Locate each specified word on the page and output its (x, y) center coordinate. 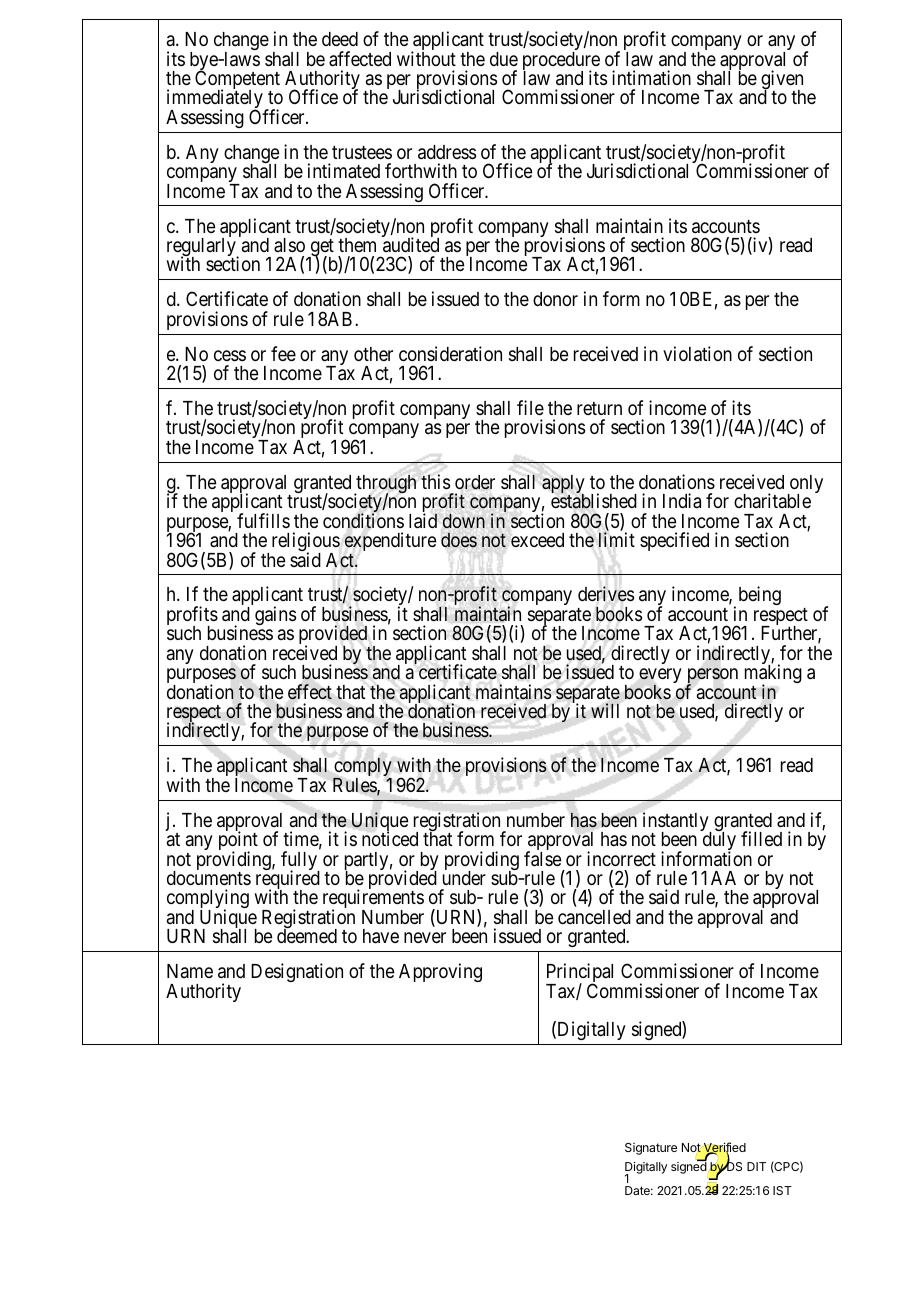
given (782, 81)
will (605, 710)
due (504, 59)
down (464, 521)
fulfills (263, 520)
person (712, 677)
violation (697, 353)
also (289, 245)
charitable (772, 500)
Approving (440, 972)
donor (555, 299)
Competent (237, 81)
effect (310, 692)
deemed (307, 936)
